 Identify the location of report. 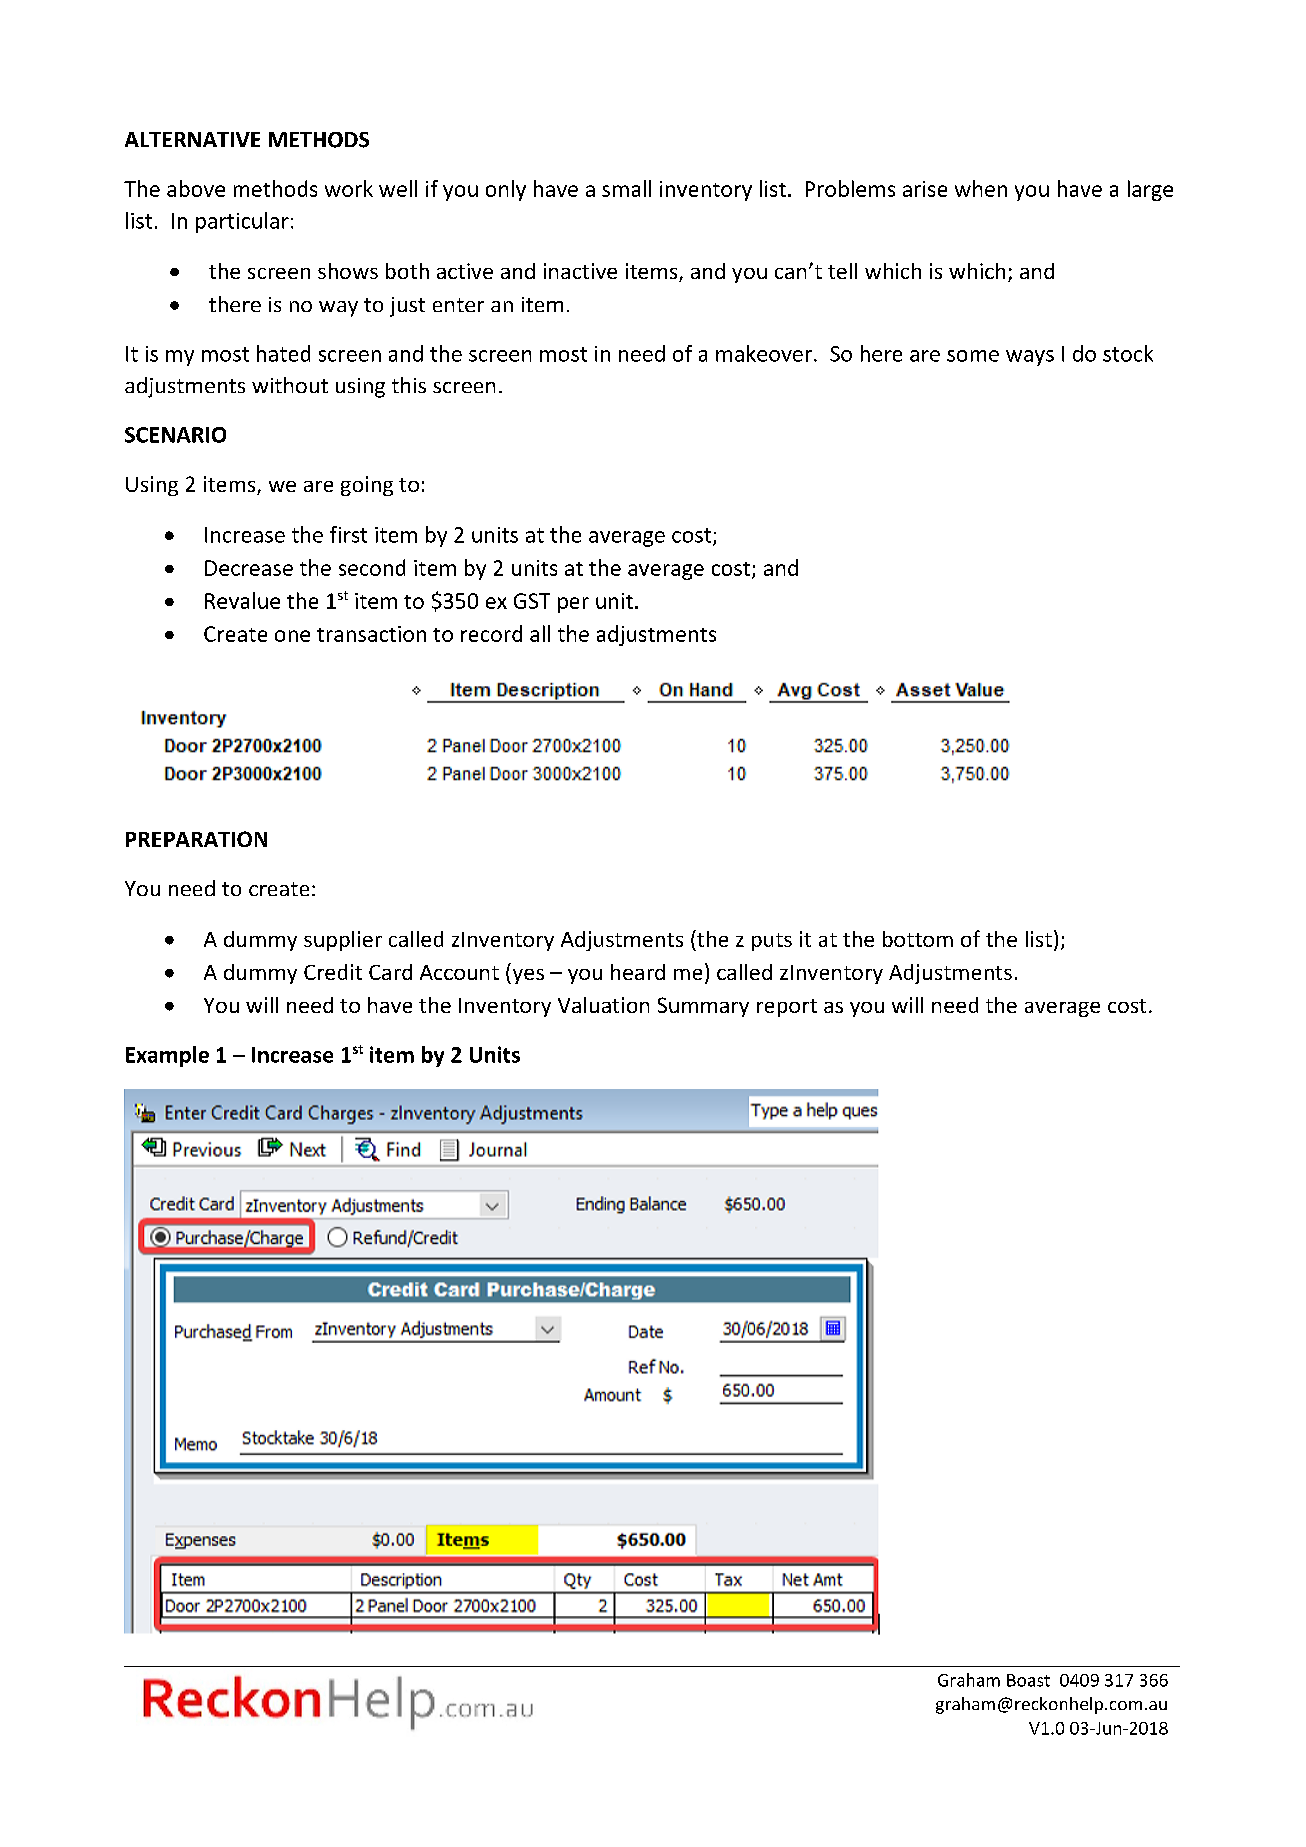
(787, 1008).
